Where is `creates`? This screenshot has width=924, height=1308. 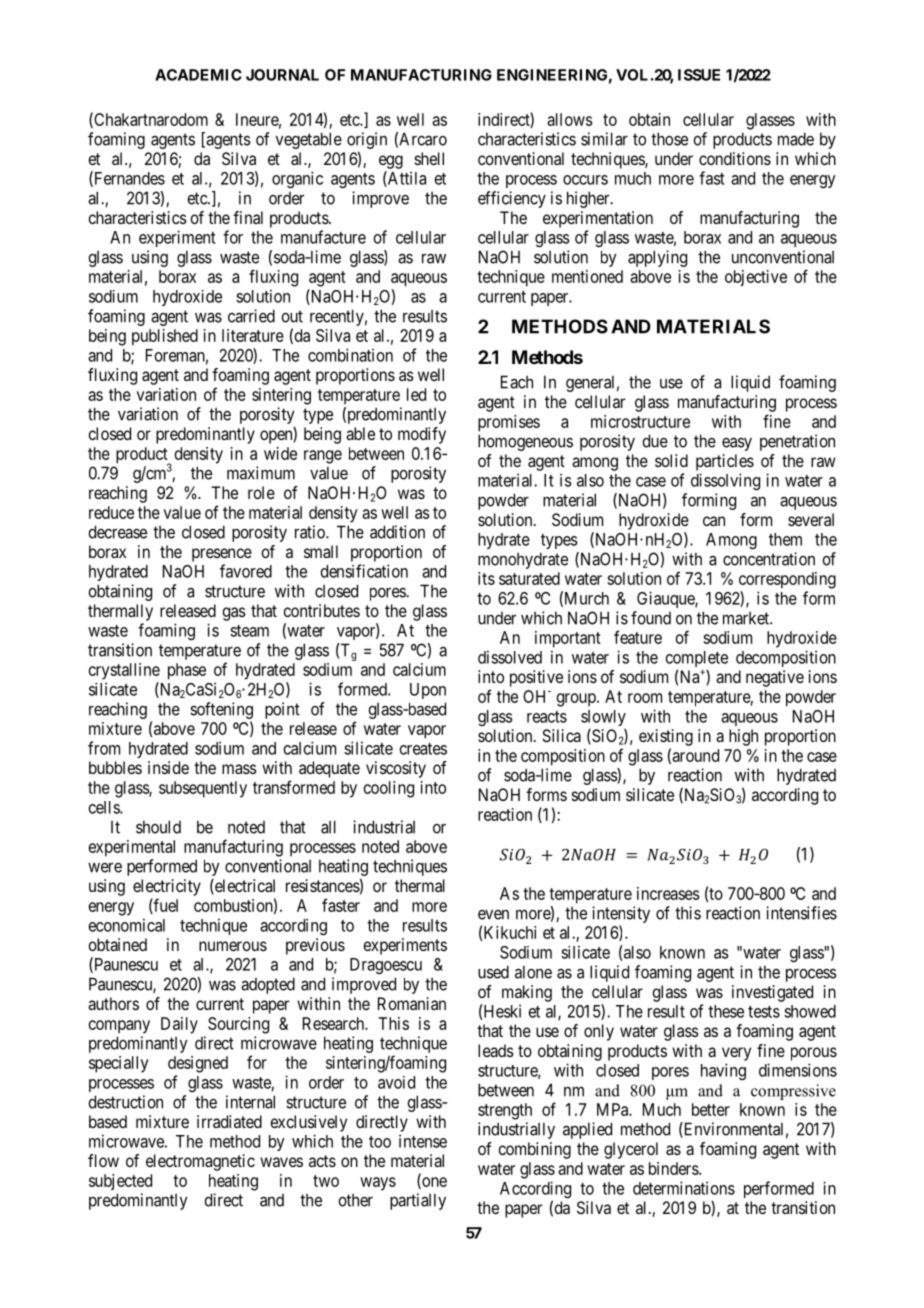
creates is located at coordinates (423, 749).
